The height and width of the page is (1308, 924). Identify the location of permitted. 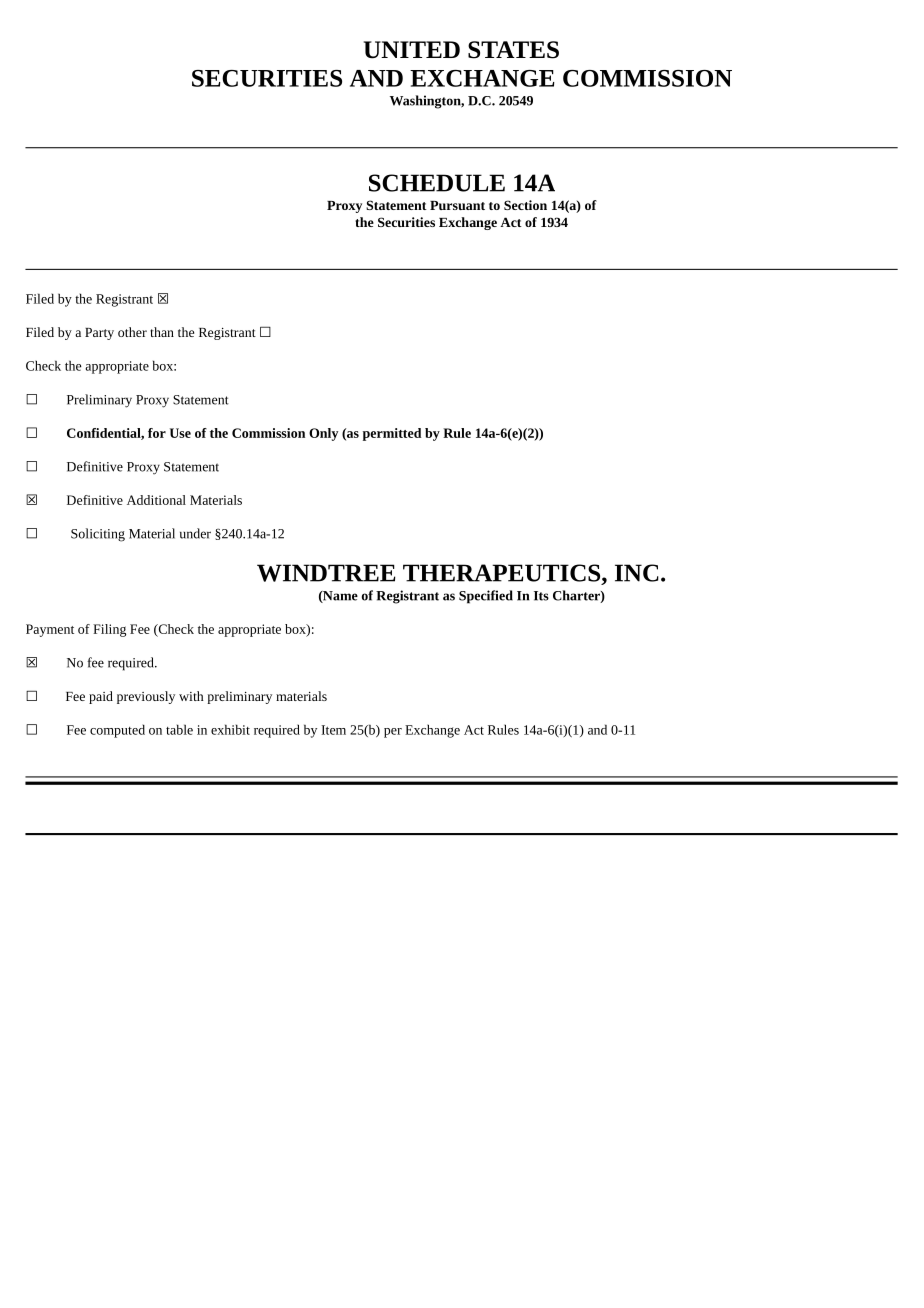
(392, 434).
